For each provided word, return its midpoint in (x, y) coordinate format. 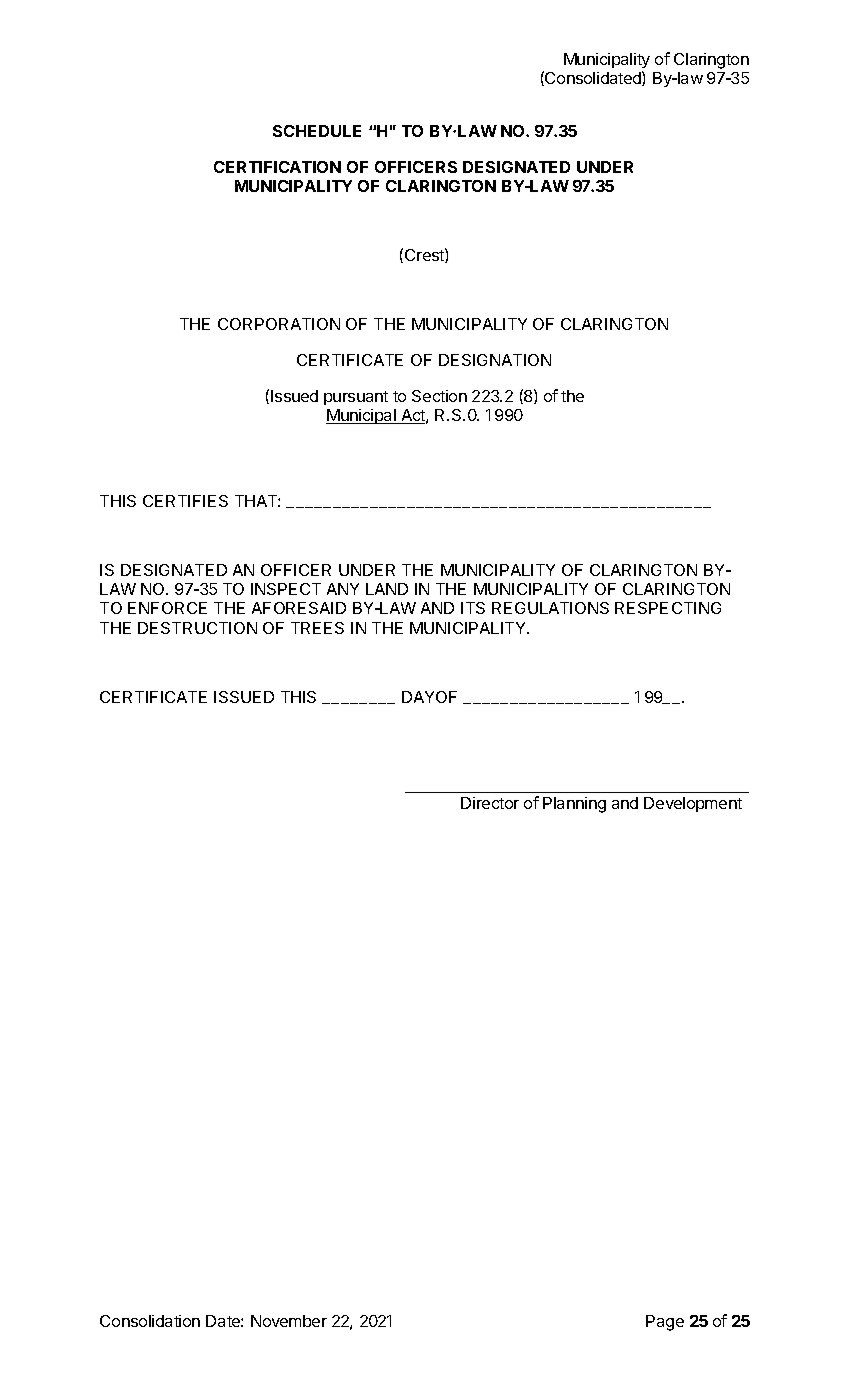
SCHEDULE (317, 131)
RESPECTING (668, 608)
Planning (574, 805)
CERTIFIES (185, 501)
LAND (387, 589)
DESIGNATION (495, 360)
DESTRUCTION (197, 628)
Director (490, 803)
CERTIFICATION (277, 167)
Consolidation (150, 1321)
